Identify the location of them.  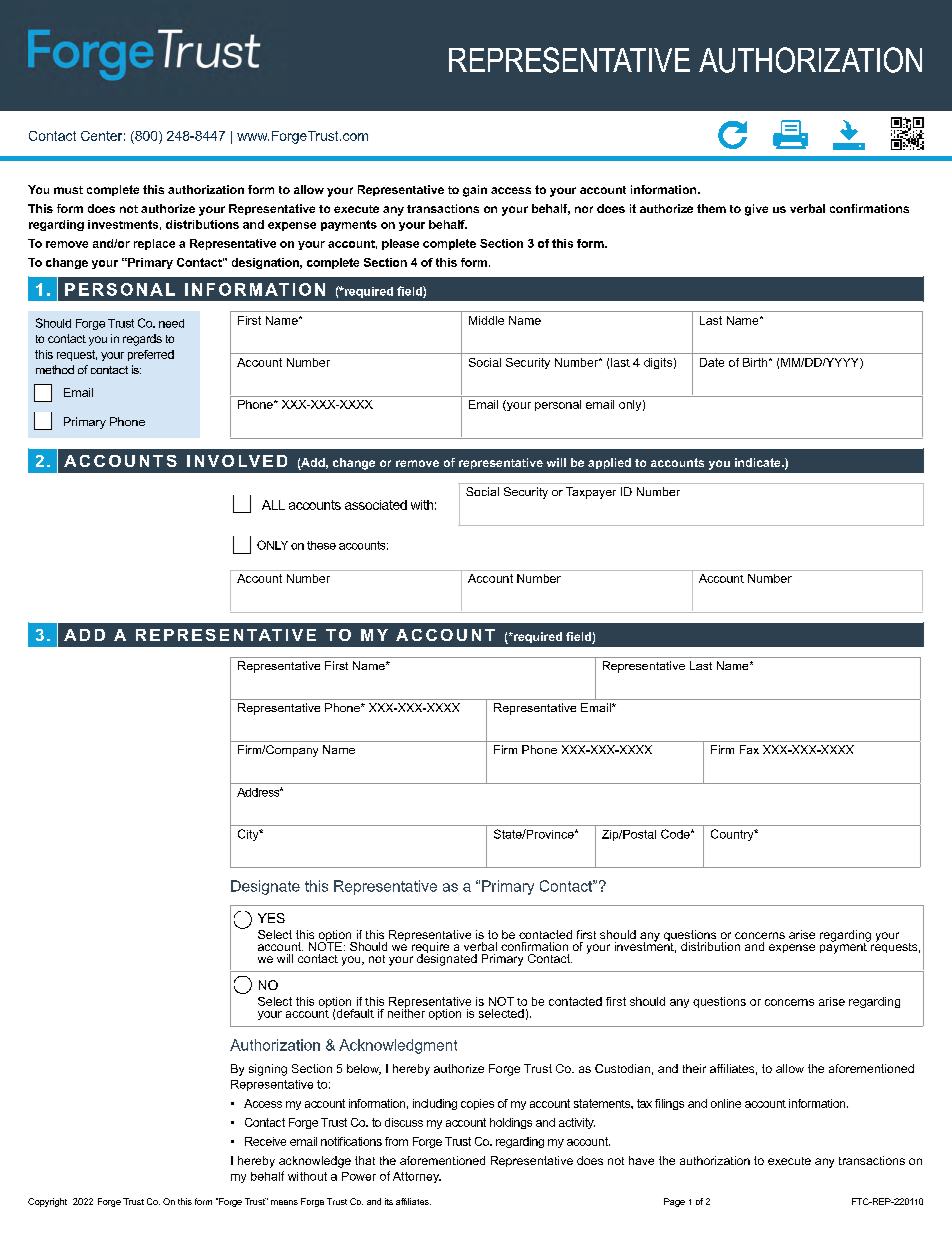
(711, 208).
